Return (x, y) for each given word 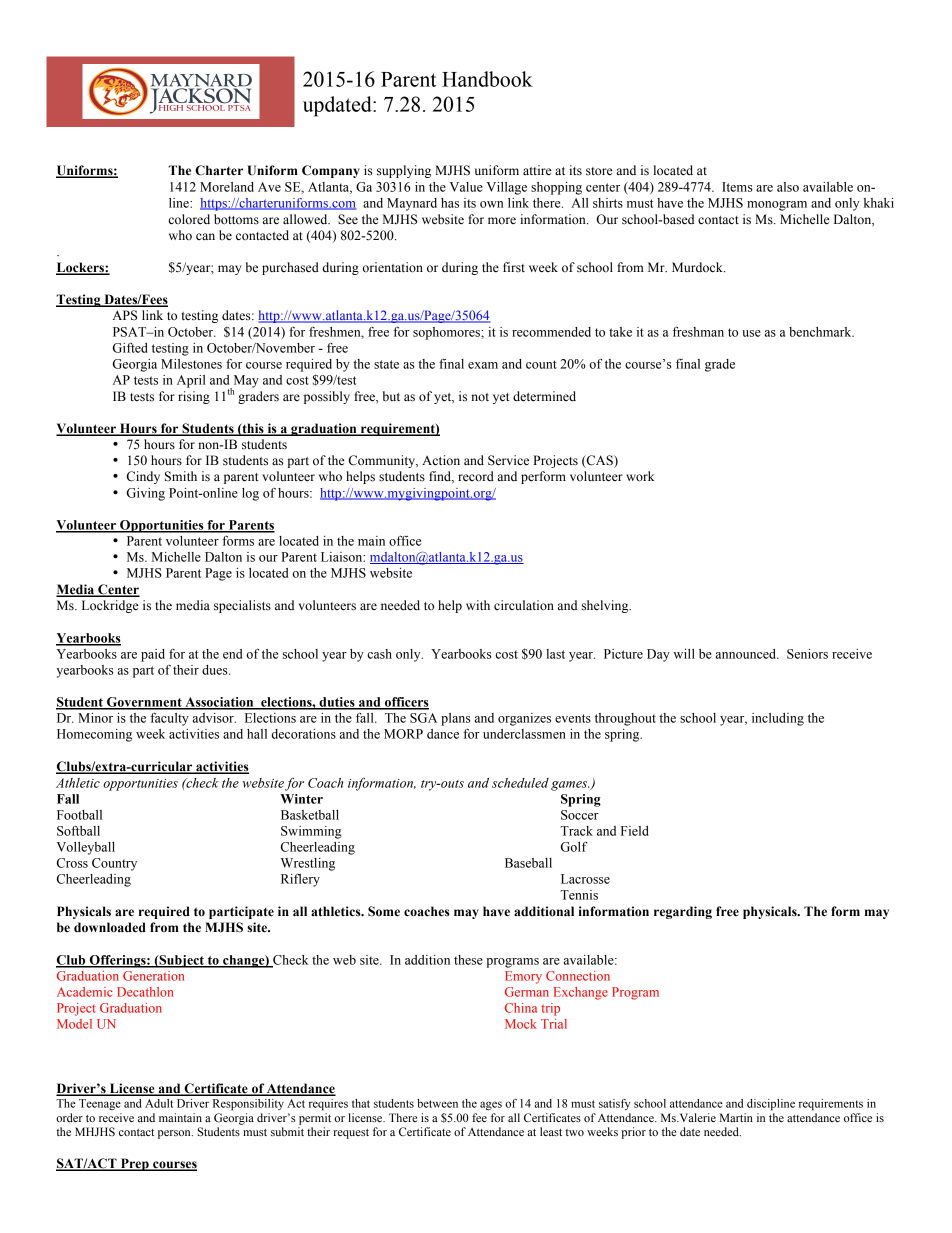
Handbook (487, 79)
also (788, 187)
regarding (683, 912)
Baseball (528, 863)
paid (153, 655)
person (175, 1134)
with (478, 605)
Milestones (191, 364)
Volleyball (86, 848)
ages (491, 1105)
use (751, 333)
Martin (736, 1117)
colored (189, 219)
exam (483, 365)
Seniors (807, 654)
